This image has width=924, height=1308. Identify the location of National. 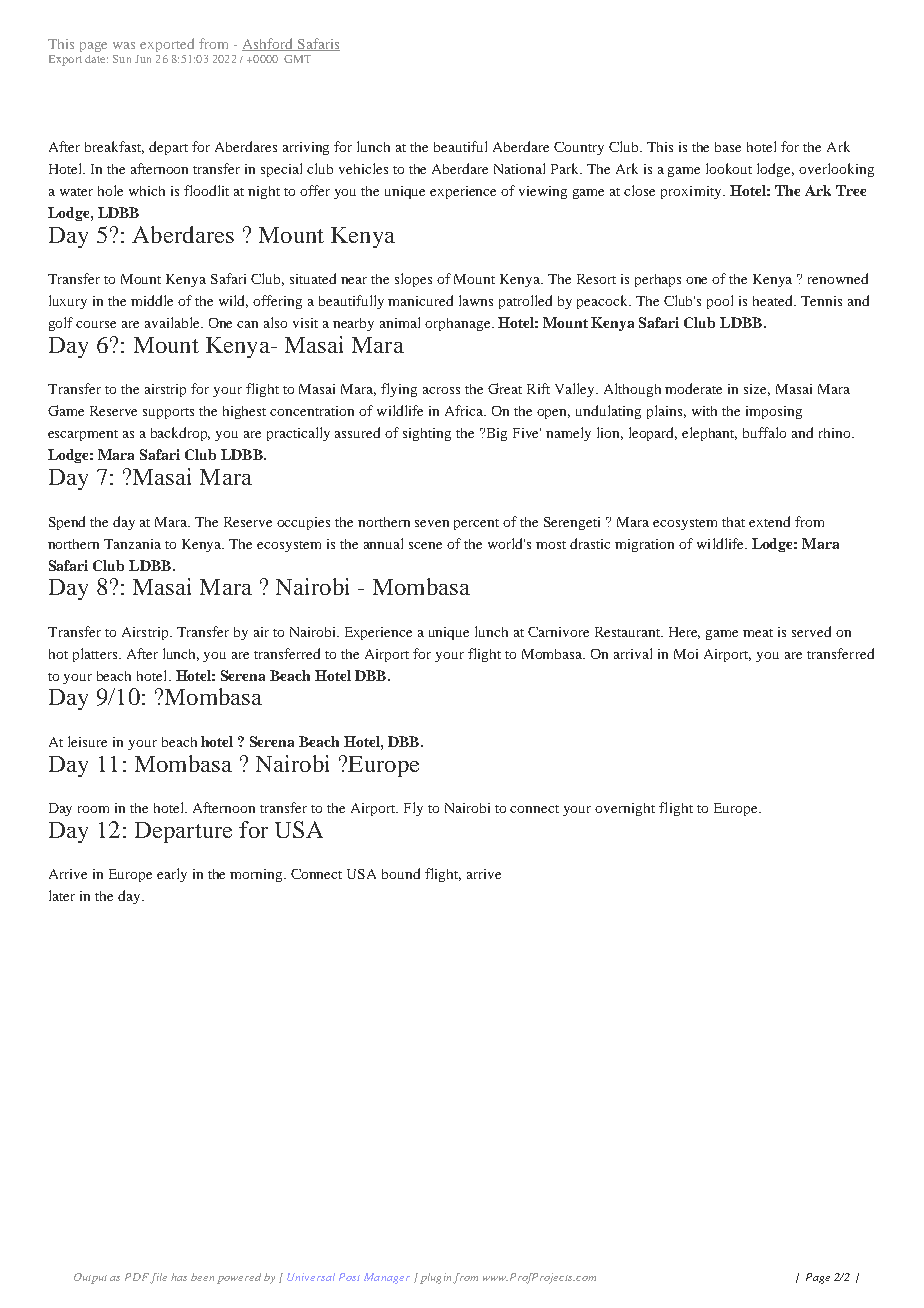
(519, 168).
